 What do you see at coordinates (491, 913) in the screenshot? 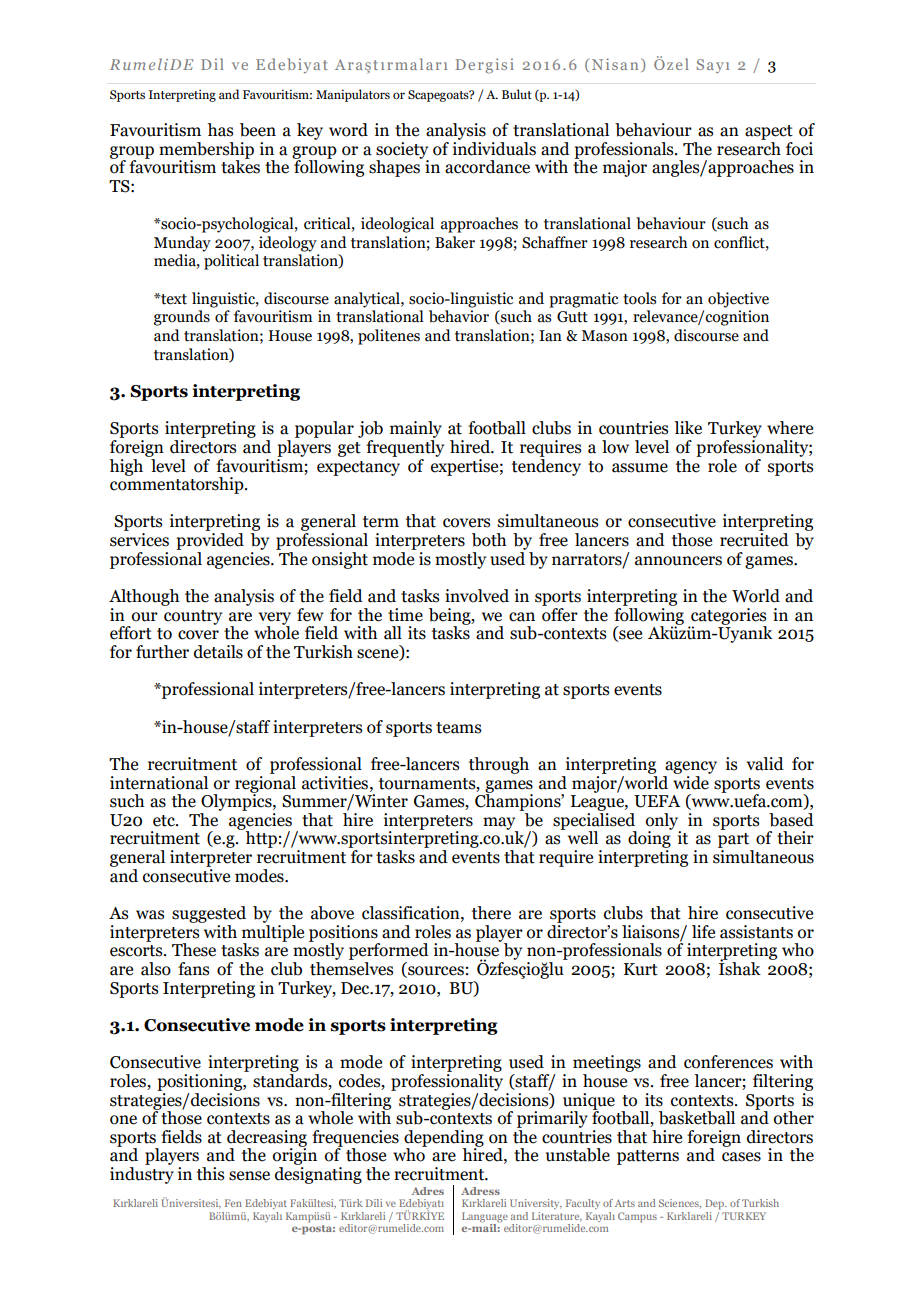
I see `there` at bounding box center [491, 913].
